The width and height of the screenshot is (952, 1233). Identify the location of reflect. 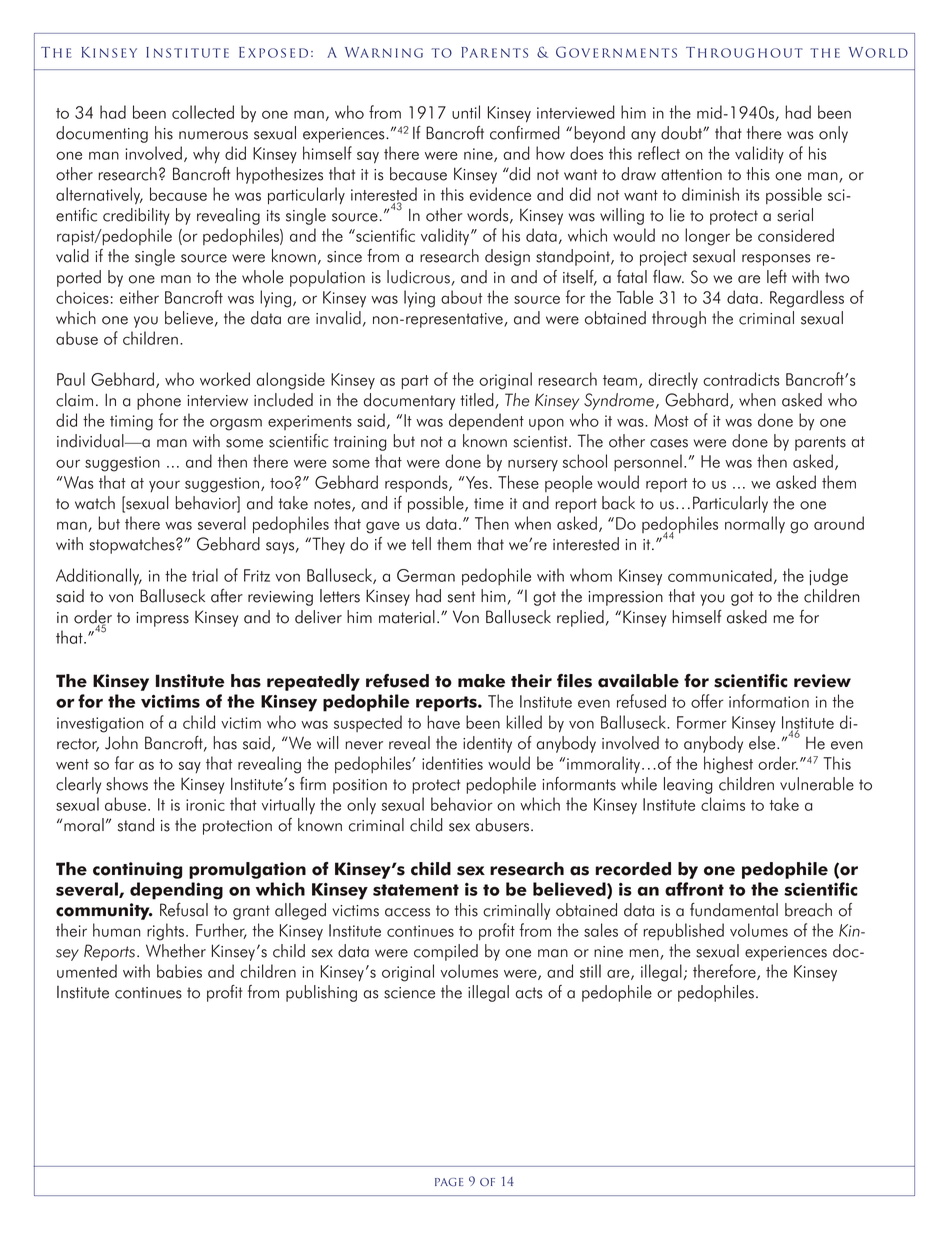
(659, 153).
